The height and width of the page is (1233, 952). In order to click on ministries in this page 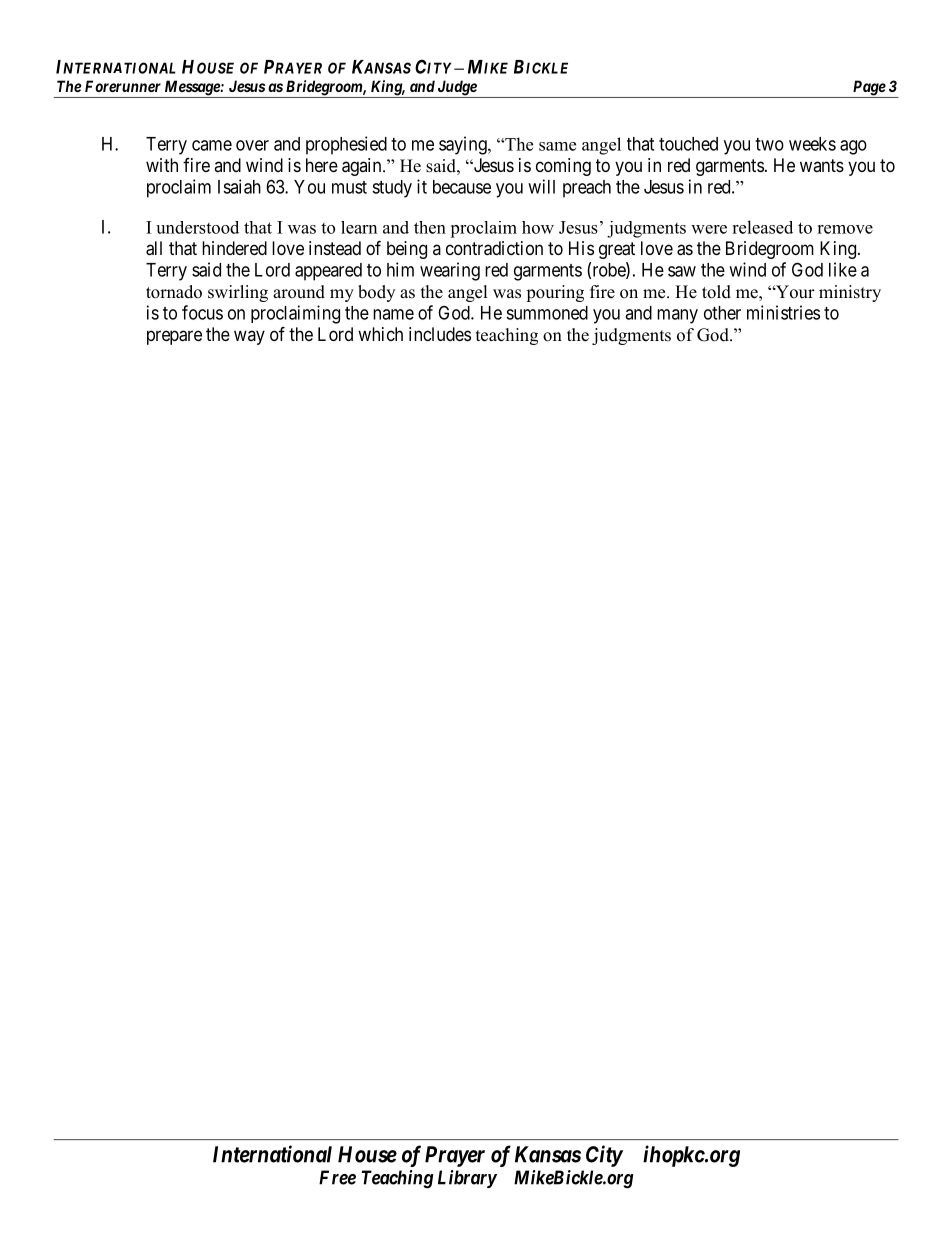, I will do `click(783, 312)`.
